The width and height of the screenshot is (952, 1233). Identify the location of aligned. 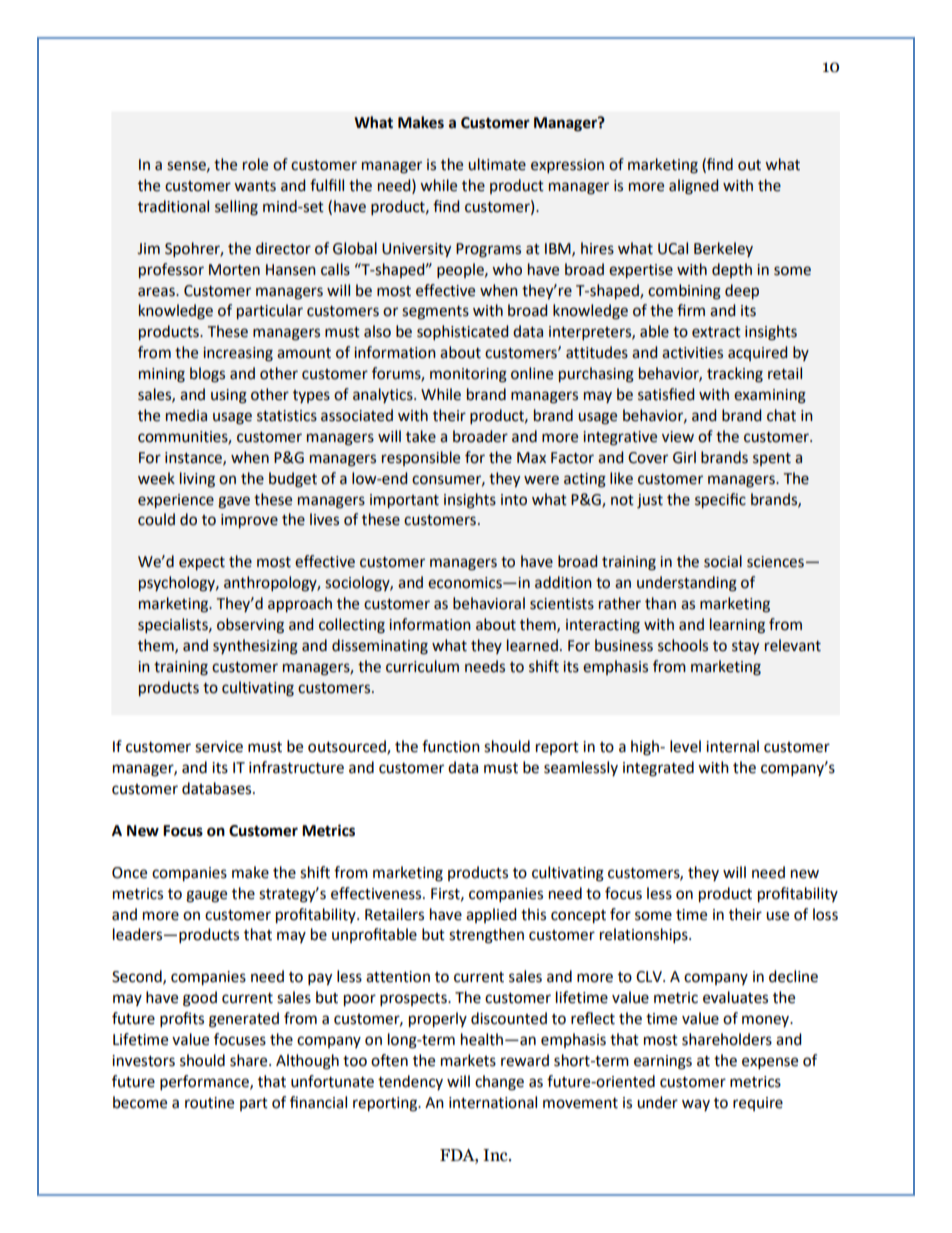
(694, 187).
